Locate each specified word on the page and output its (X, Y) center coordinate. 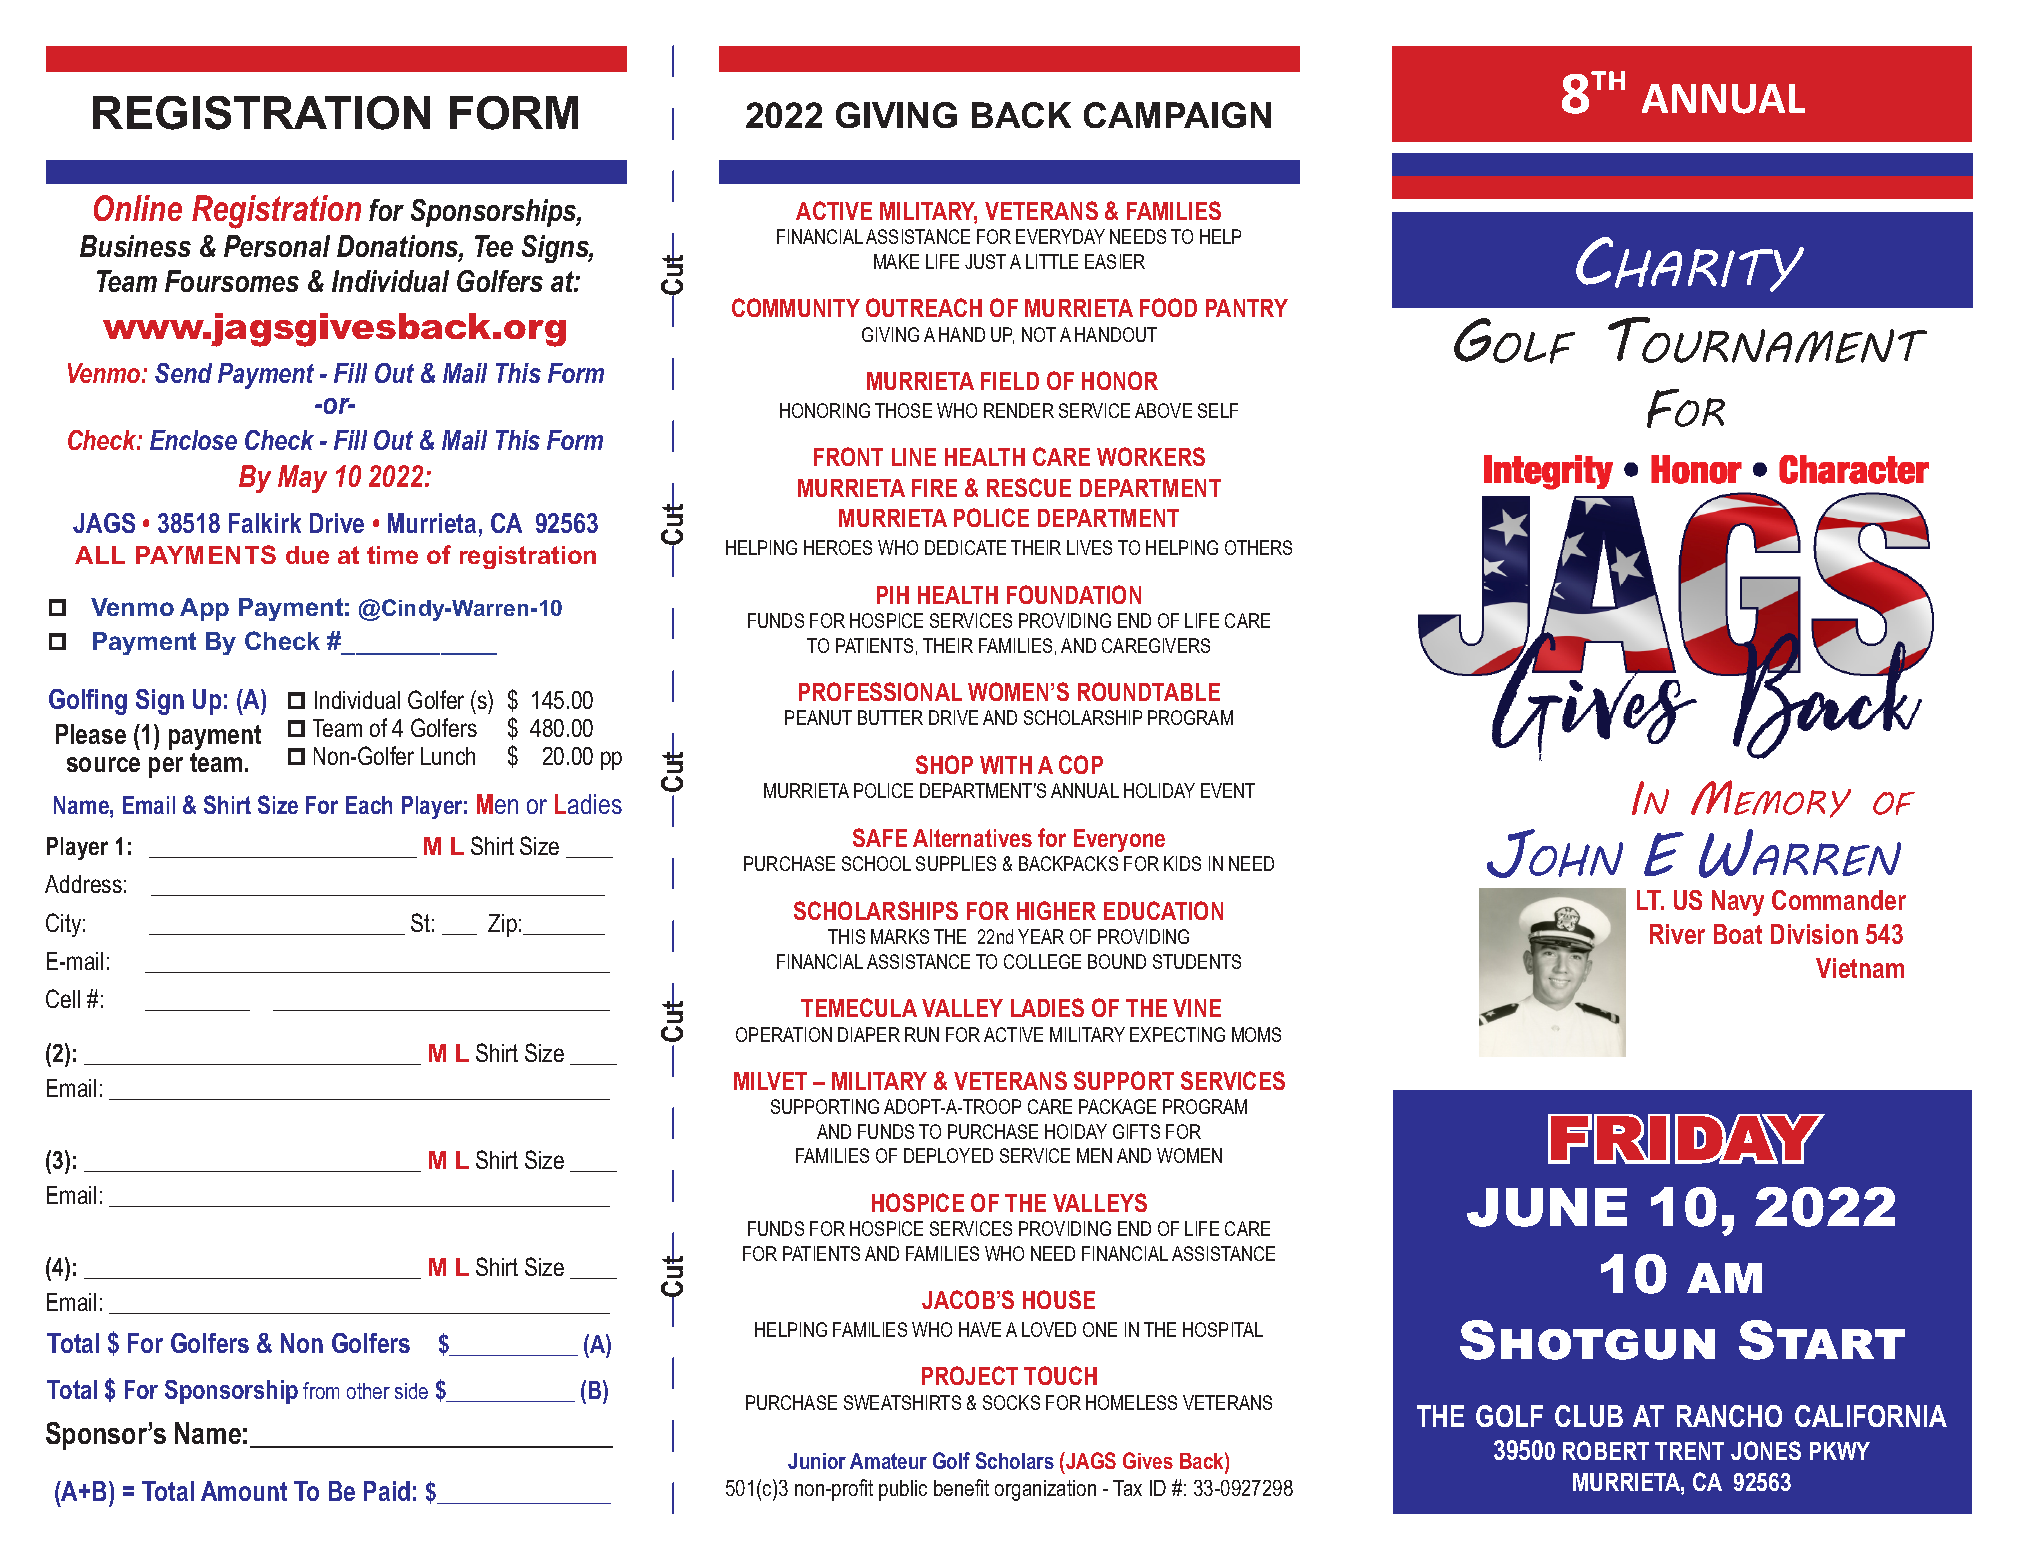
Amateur (888, 1461)
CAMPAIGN (1177, 115)
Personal (277, 246)
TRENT (1689, 1451)
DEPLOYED (948, 1155)
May (302, 479)
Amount (244, 1491)
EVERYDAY (1060, 236)
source (103, 764)
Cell (63, 998)
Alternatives (972, 838)
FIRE (934, 488)
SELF (1218, 410)
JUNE (1547, 1207)
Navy (1738, 903)
